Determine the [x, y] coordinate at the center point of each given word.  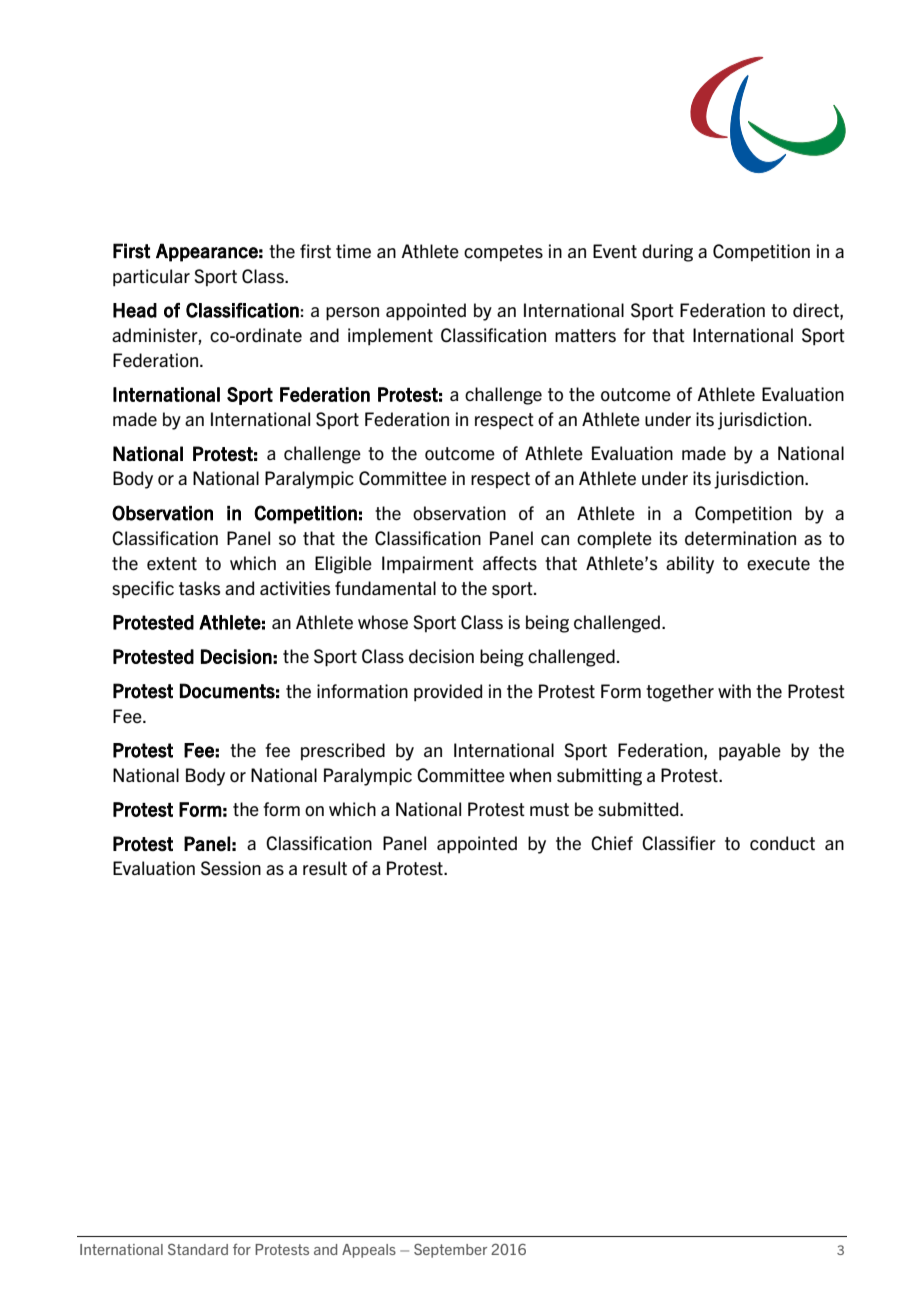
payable [750, 752]
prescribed [343, 751]
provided [448, 693]
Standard [198, 1249]
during [667, 253]
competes [503, 253]
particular [151, 278]
